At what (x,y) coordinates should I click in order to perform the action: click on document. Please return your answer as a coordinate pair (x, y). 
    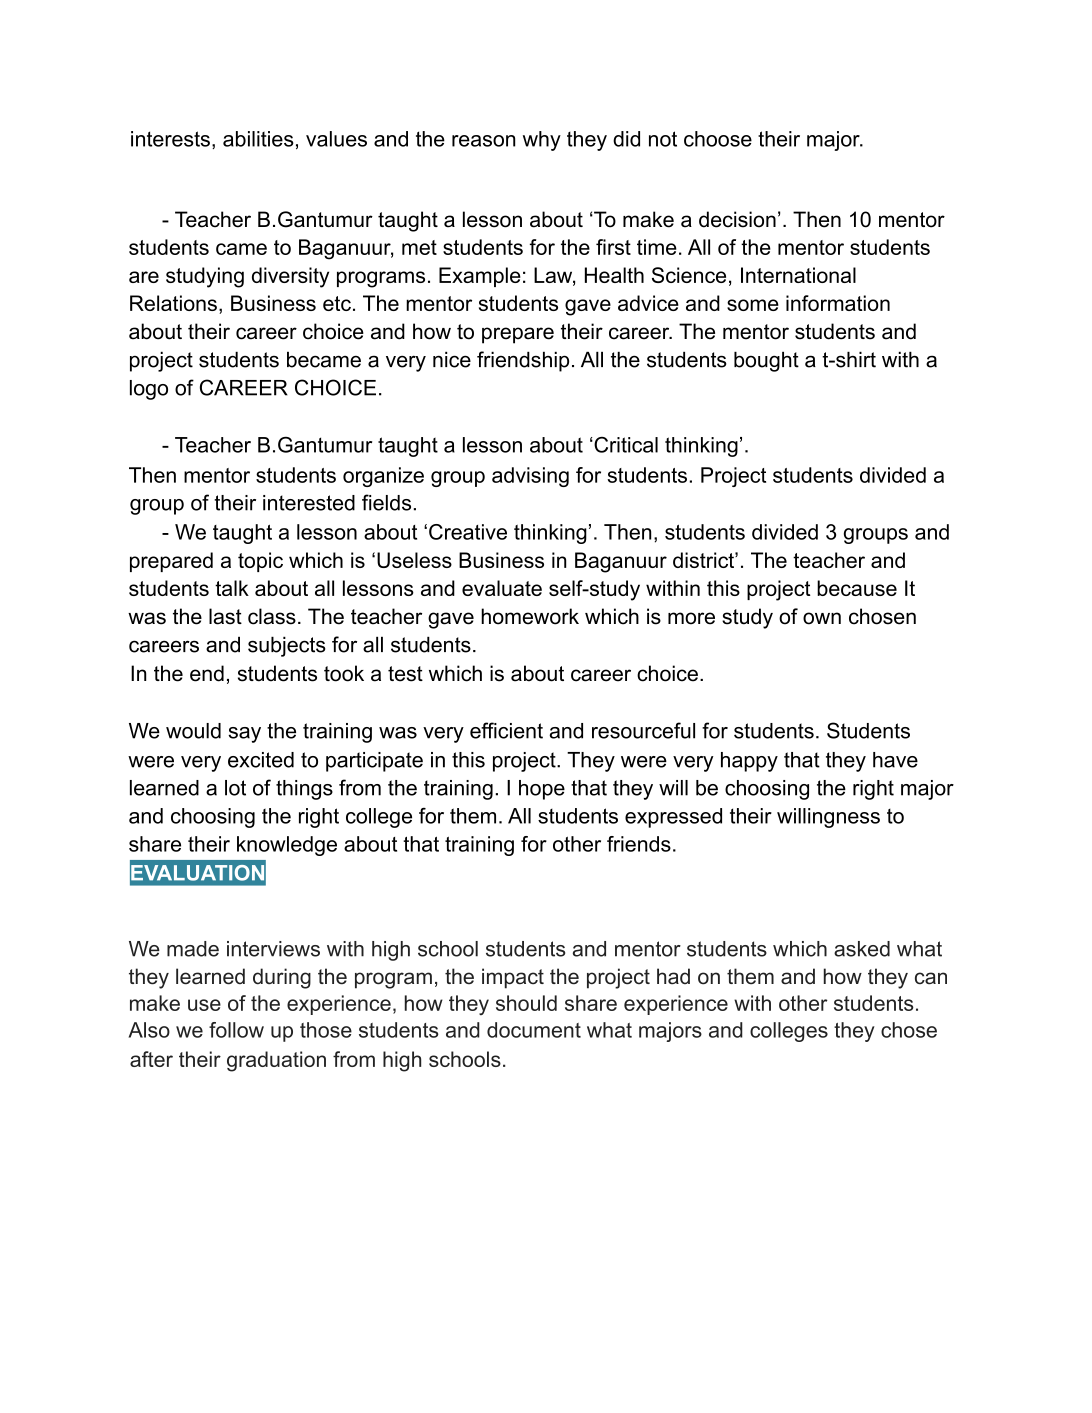
    Looking at the image, I should click on (534, 1030).
